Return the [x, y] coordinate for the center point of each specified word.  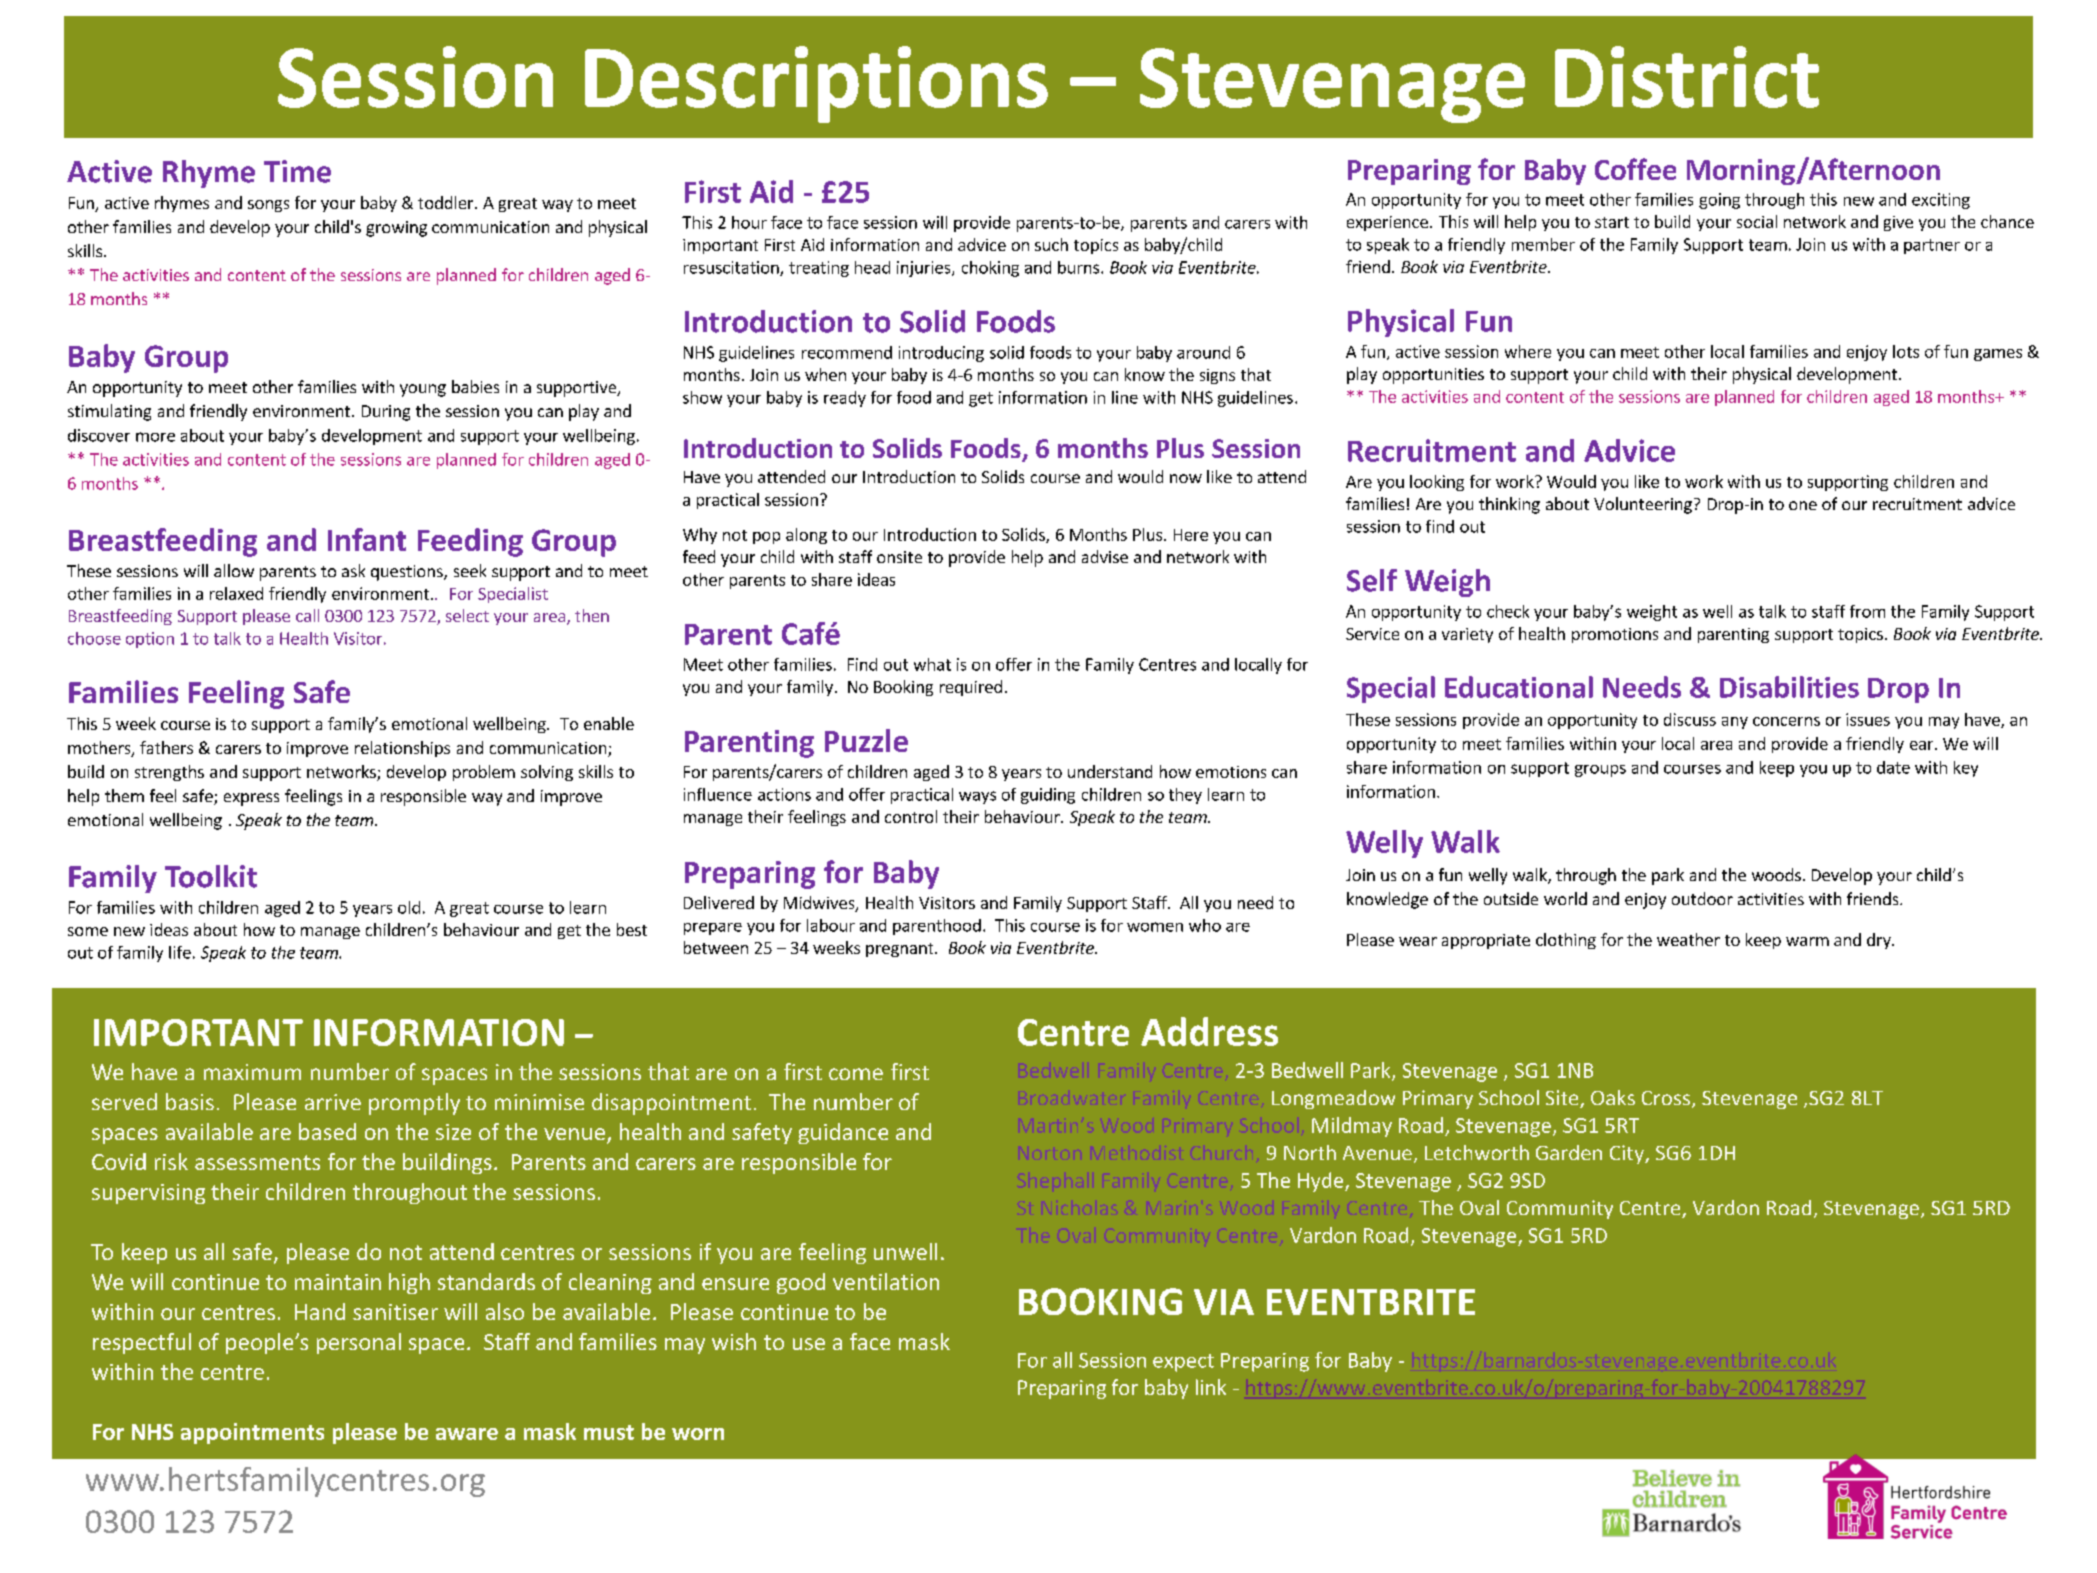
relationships [402, 749]
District [1687, 77]
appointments [252, 1433]
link [1211, 1387]
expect [1183, 1363]
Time [297, 171]
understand [1110, 771]
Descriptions [816, 84]
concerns [1786, 721]
